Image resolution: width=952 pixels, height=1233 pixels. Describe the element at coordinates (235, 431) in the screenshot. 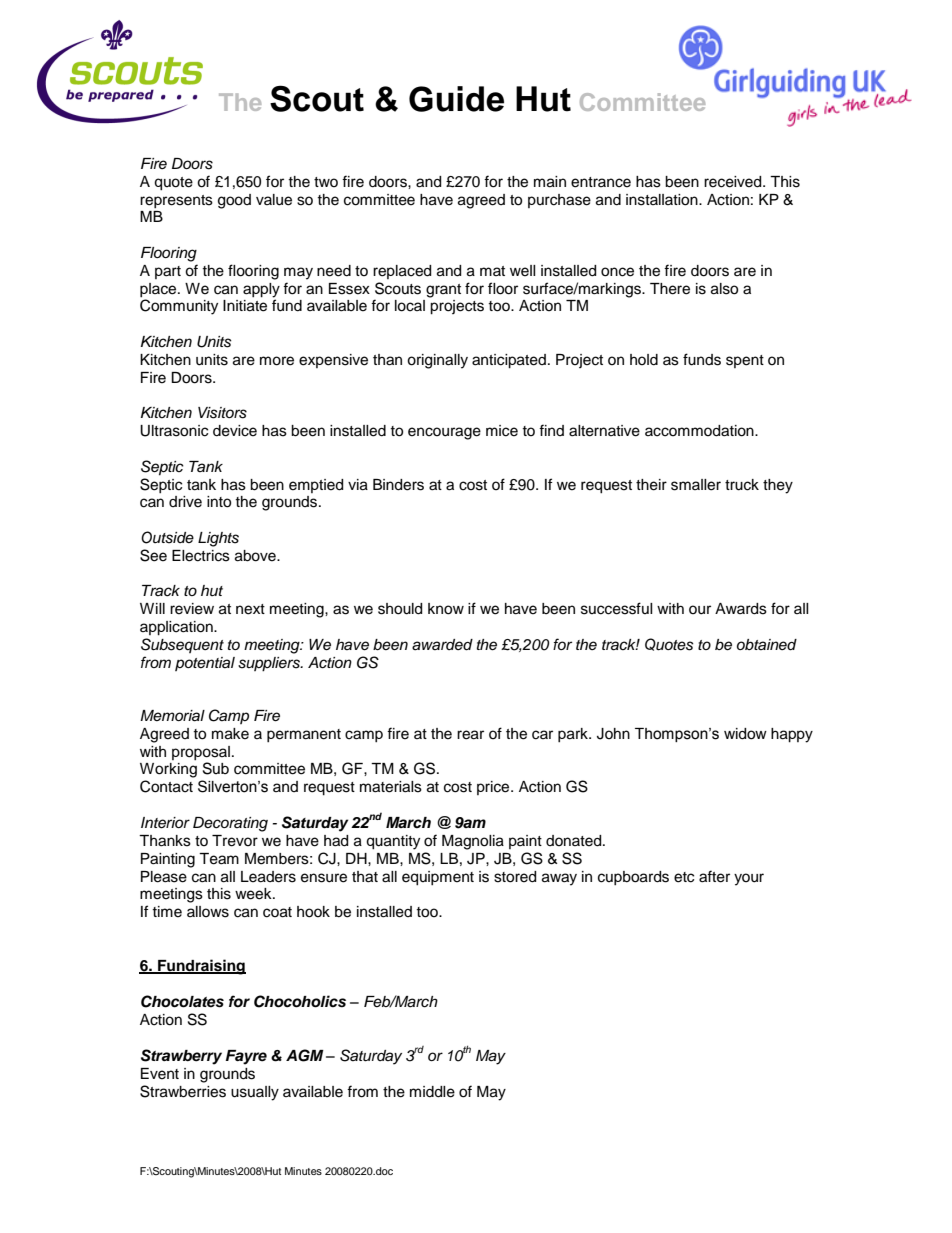

I see `device` at that location.
